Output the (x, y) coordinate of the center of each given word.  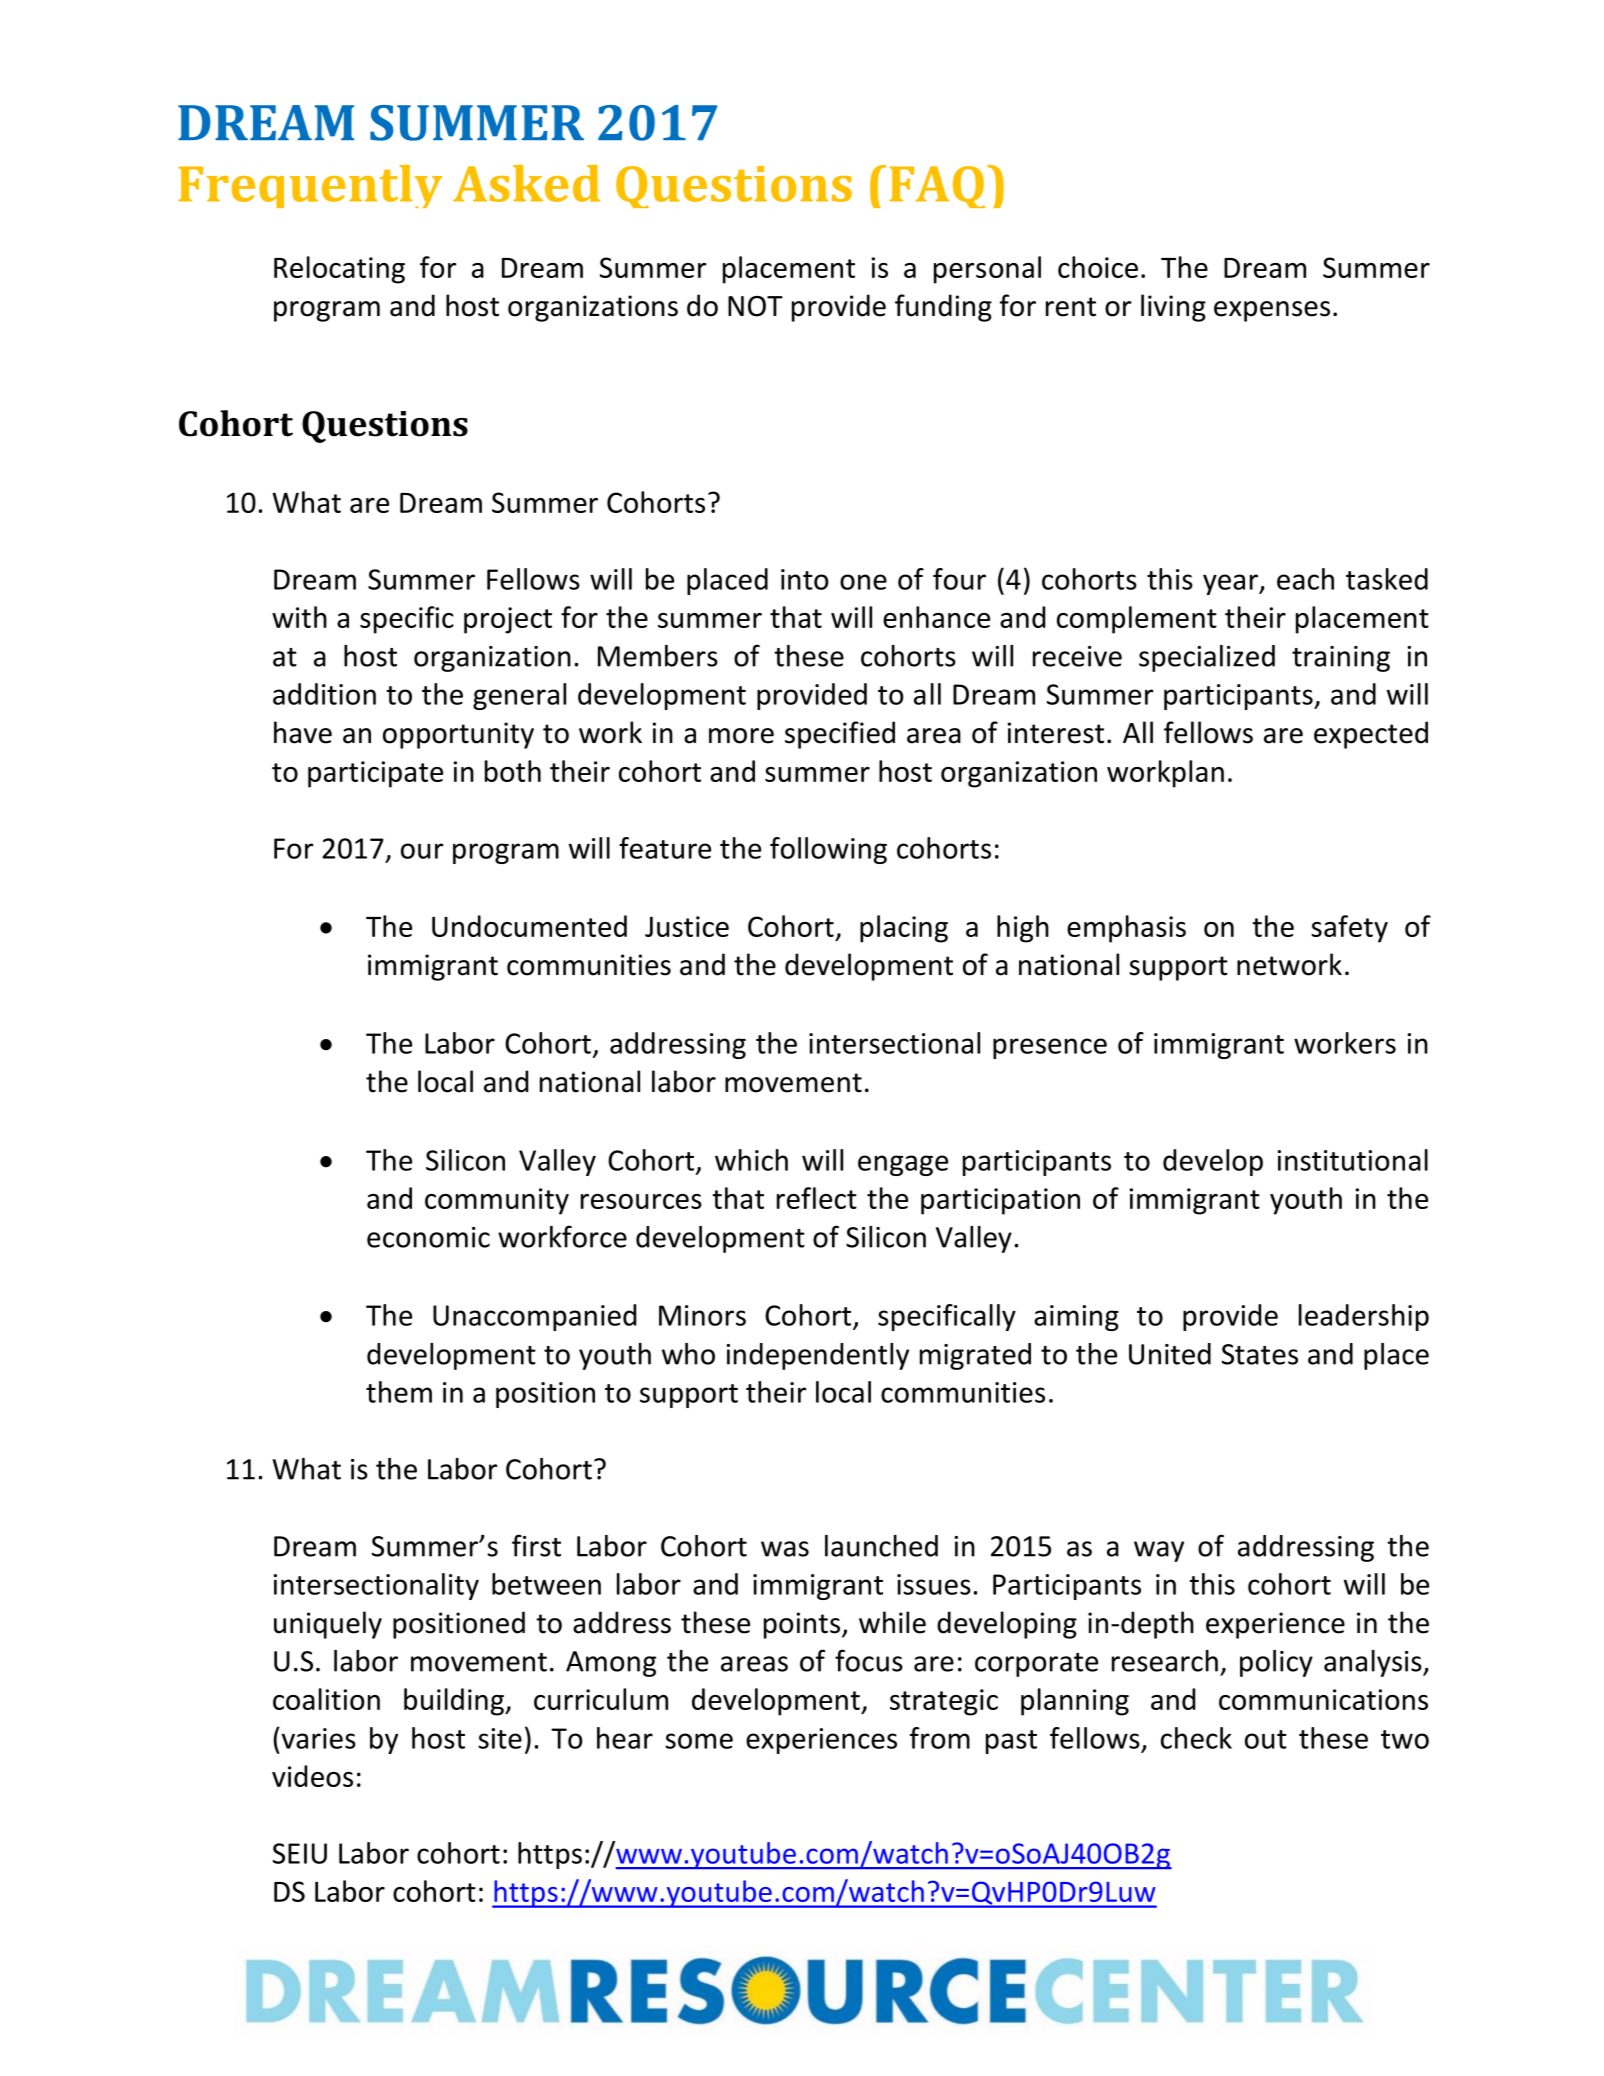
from (940, 1738)
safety (1349, 929)
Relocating (339, 270)
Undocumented (529, 926)
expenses (1272, 311)
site (500, 1738)
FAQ (937, 187)
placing (904, 929)
